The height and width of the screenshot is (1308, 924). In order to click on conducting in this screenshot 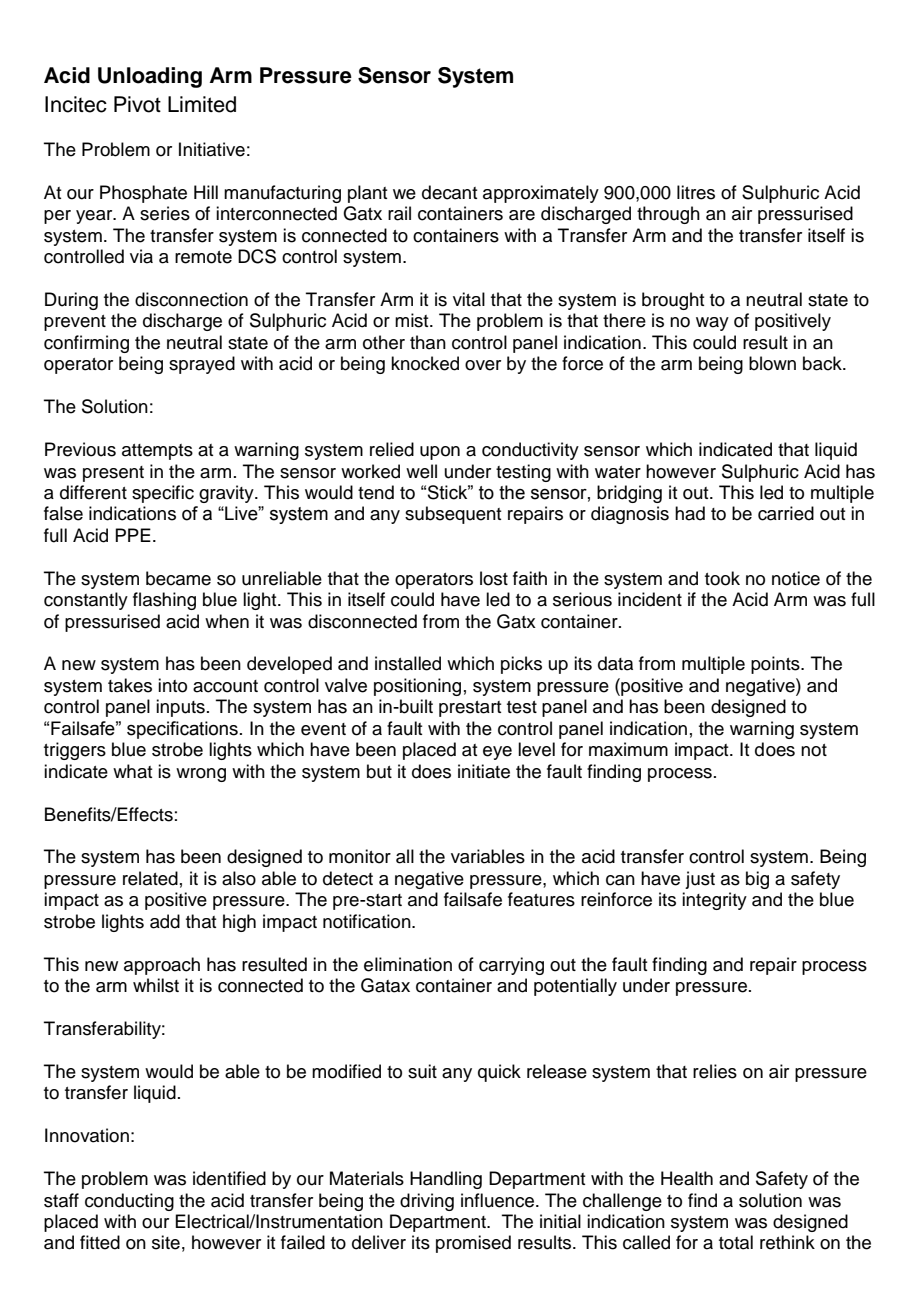, I will do `click(129, 1202)`.
